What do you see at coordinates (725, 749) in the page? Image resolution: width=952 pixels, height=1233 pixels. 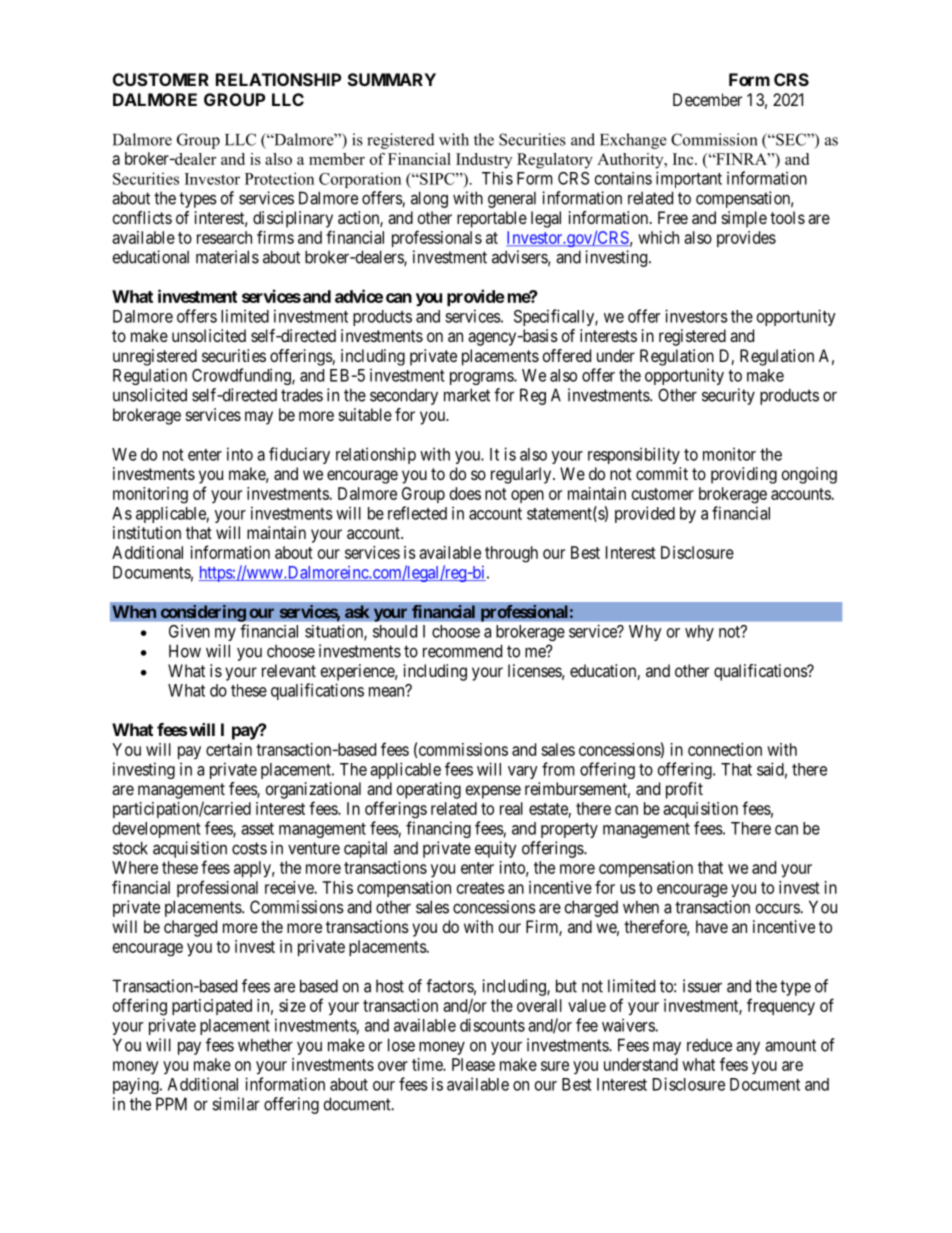 I see `connection` at bounding box center [725, 749].
